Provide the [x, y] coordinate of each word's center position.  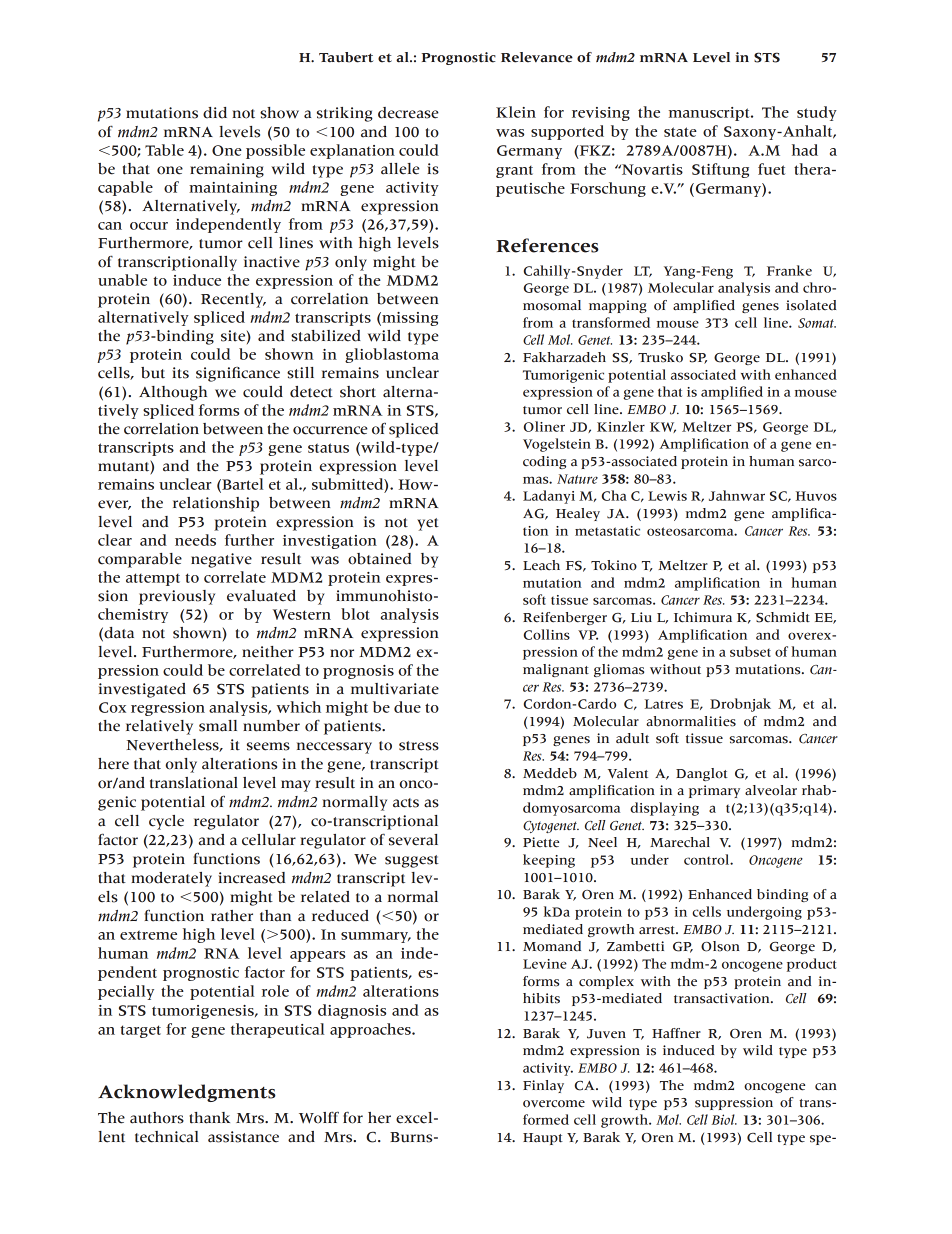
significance [238, 374]
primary [714, 791]
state [680, 132]
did [215, 113]
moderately [171, 879]
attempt [153, 579]
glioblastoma [392, 355]
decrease [408, 113]
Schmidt [783, 617]
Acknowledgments [187, 1093]
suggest [412, 861]
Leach [541, 565]
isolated [811, 305]
